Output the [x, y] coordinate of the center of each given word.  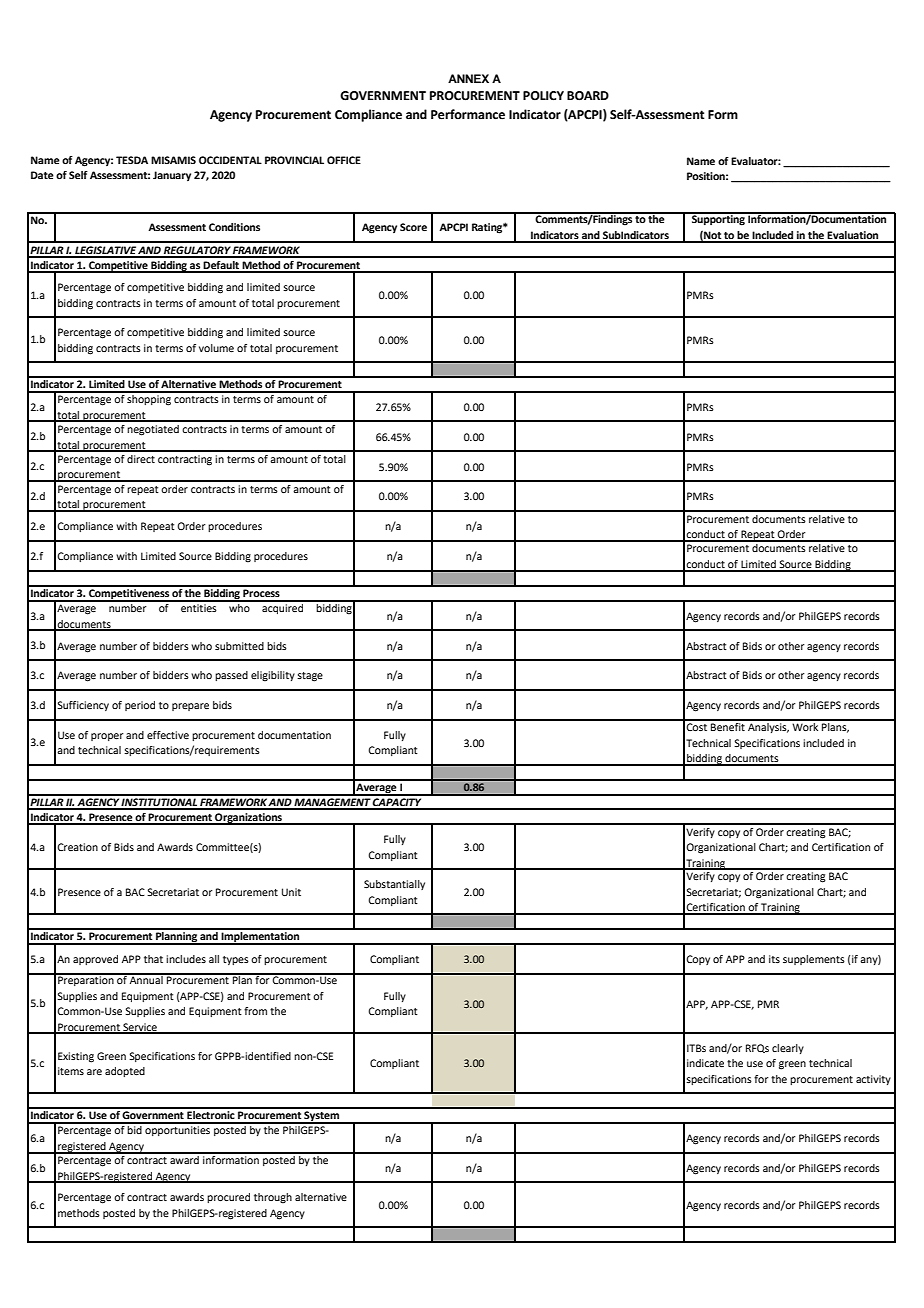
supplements [814, 960]
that [153, 959]
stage [310, 677]
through [273, 1198]
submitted [239, 646]
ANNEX [468, 78]
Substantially [394, 885]
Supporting [718, 219]
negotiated [153, 430]
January [172, 176]
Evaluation [853, 236]
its [774, 959]
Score [413, 227]
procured [228, 1198]
